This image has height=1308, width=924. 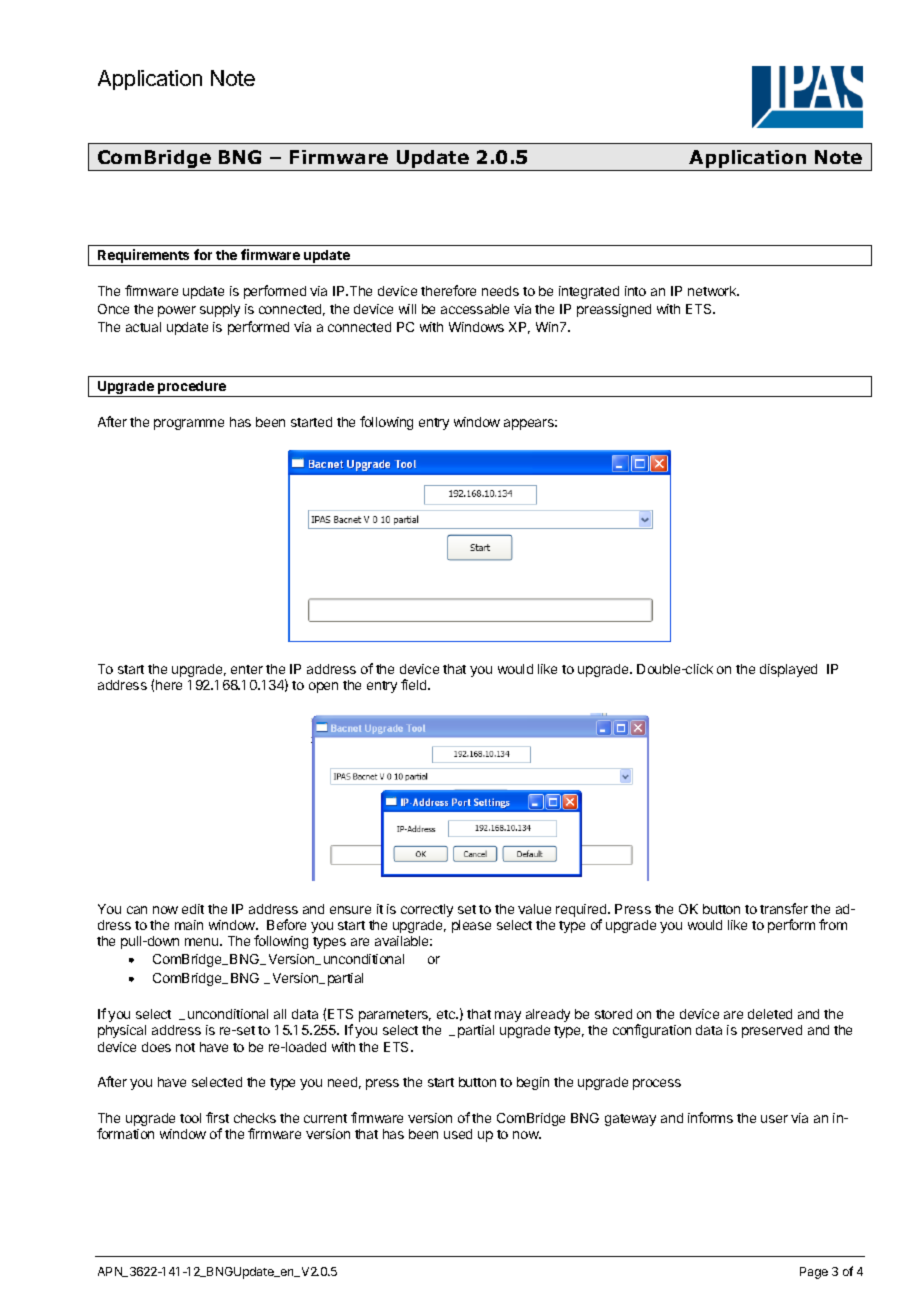 What do you see at coordinates (190, 1118) in the image?
I see `tool` at bounding box center [190, 1118].
